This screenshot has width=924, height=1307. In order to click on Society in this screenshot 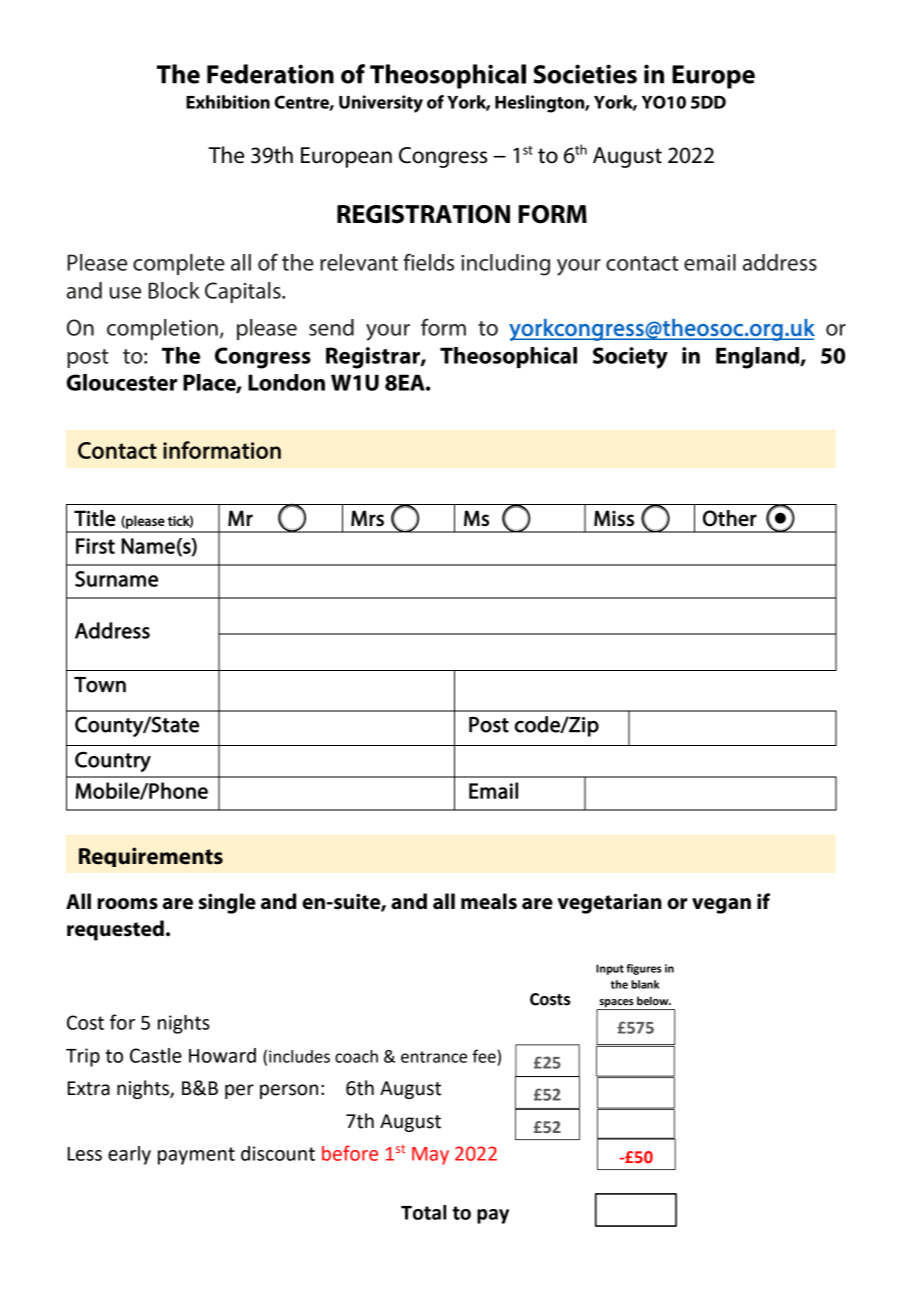, I will do `click(630, 358)`.
